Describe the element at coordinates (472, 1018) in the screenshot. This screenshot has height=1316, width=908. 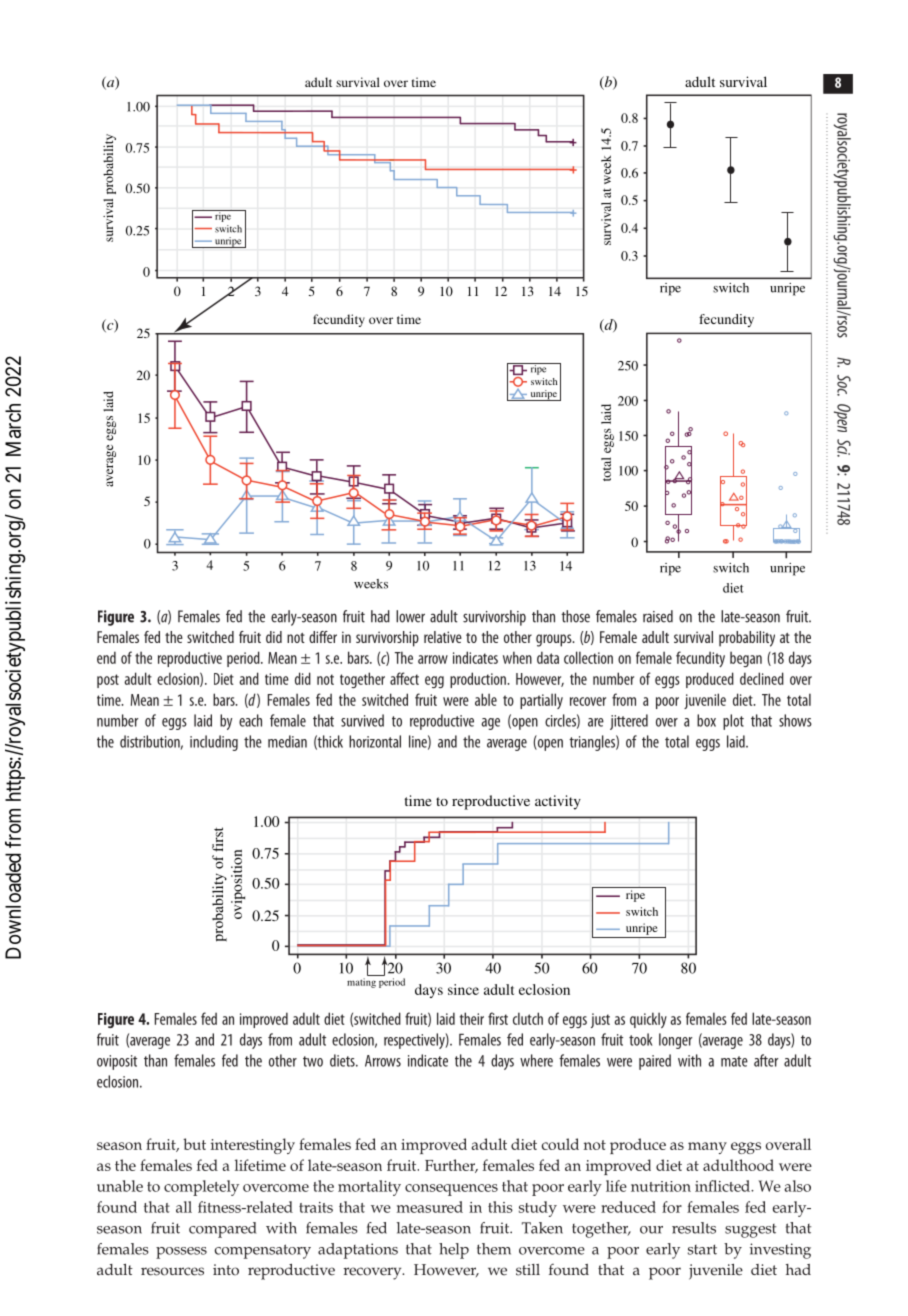
I see `their` at that location.
